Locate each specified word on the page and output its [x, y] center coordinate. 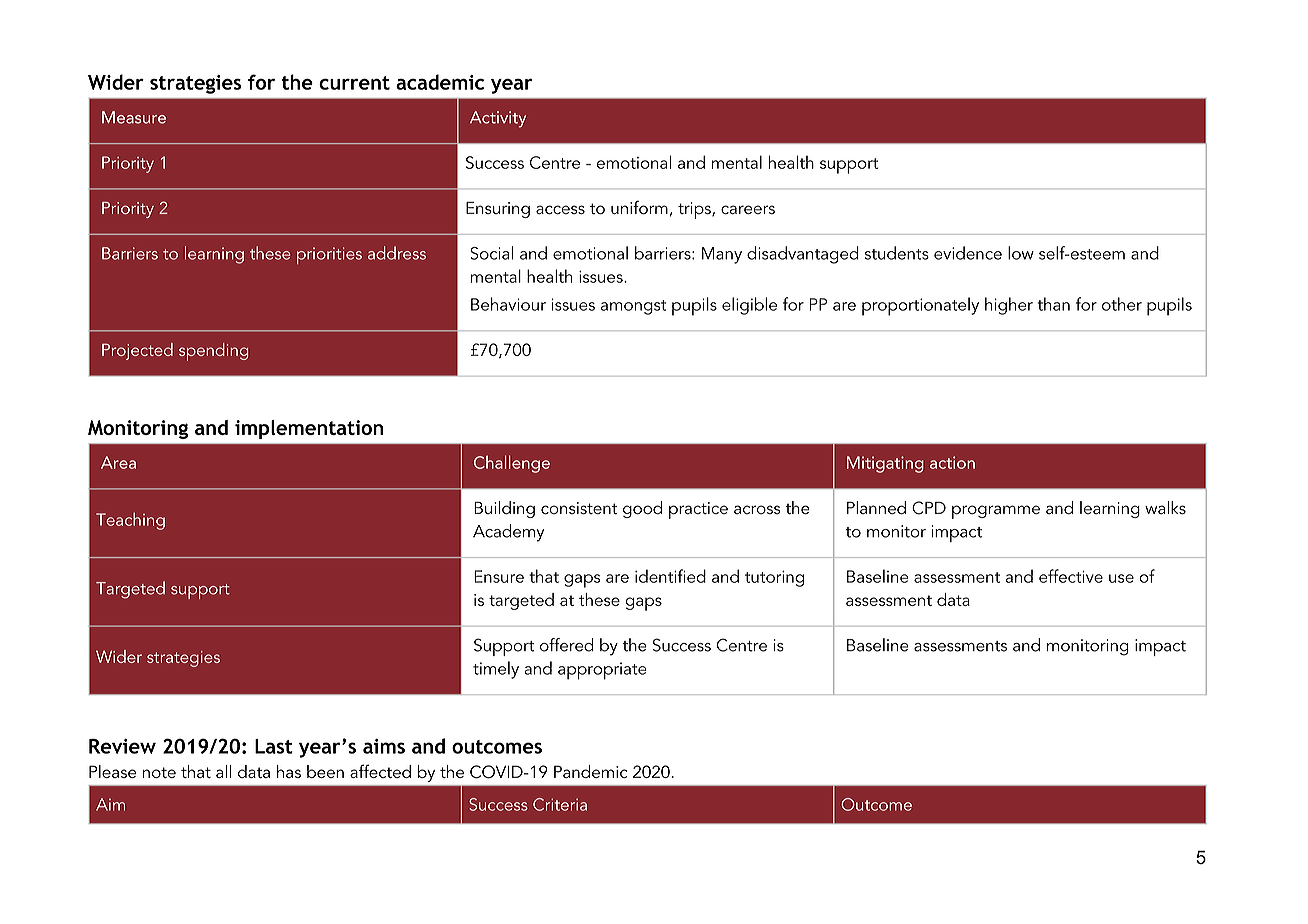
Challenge [512, 464]
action [952, 462]
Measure [134, 117]
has [289, 771]
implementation [309, 429]
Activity [498, 119]
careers [748, 210]
